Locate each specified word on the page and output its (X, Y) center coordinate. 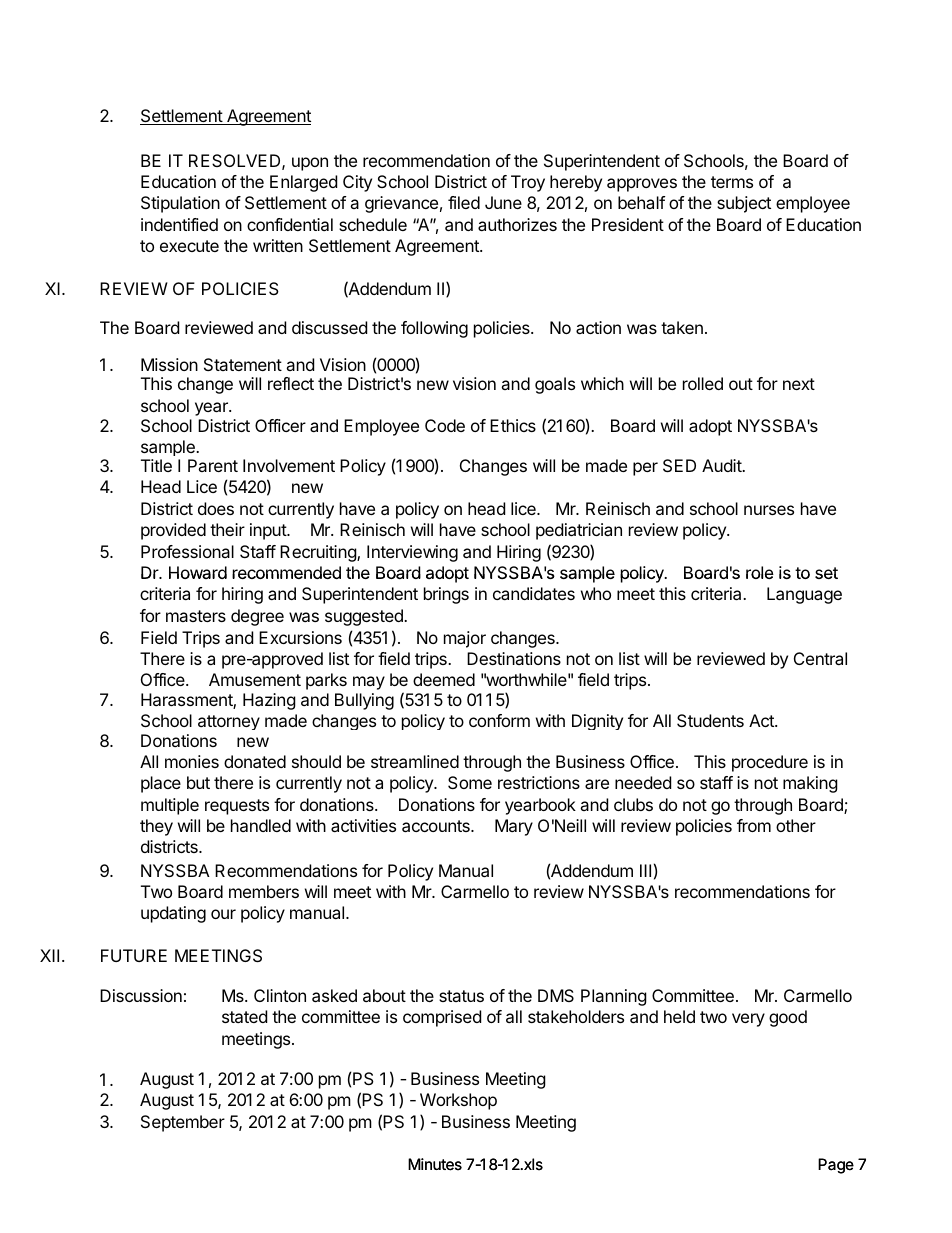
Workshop (458, 1101)
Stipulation (180, 204)
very (748, 1020)
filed (464, 202)
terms (732, 182)
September (183, 1123)
